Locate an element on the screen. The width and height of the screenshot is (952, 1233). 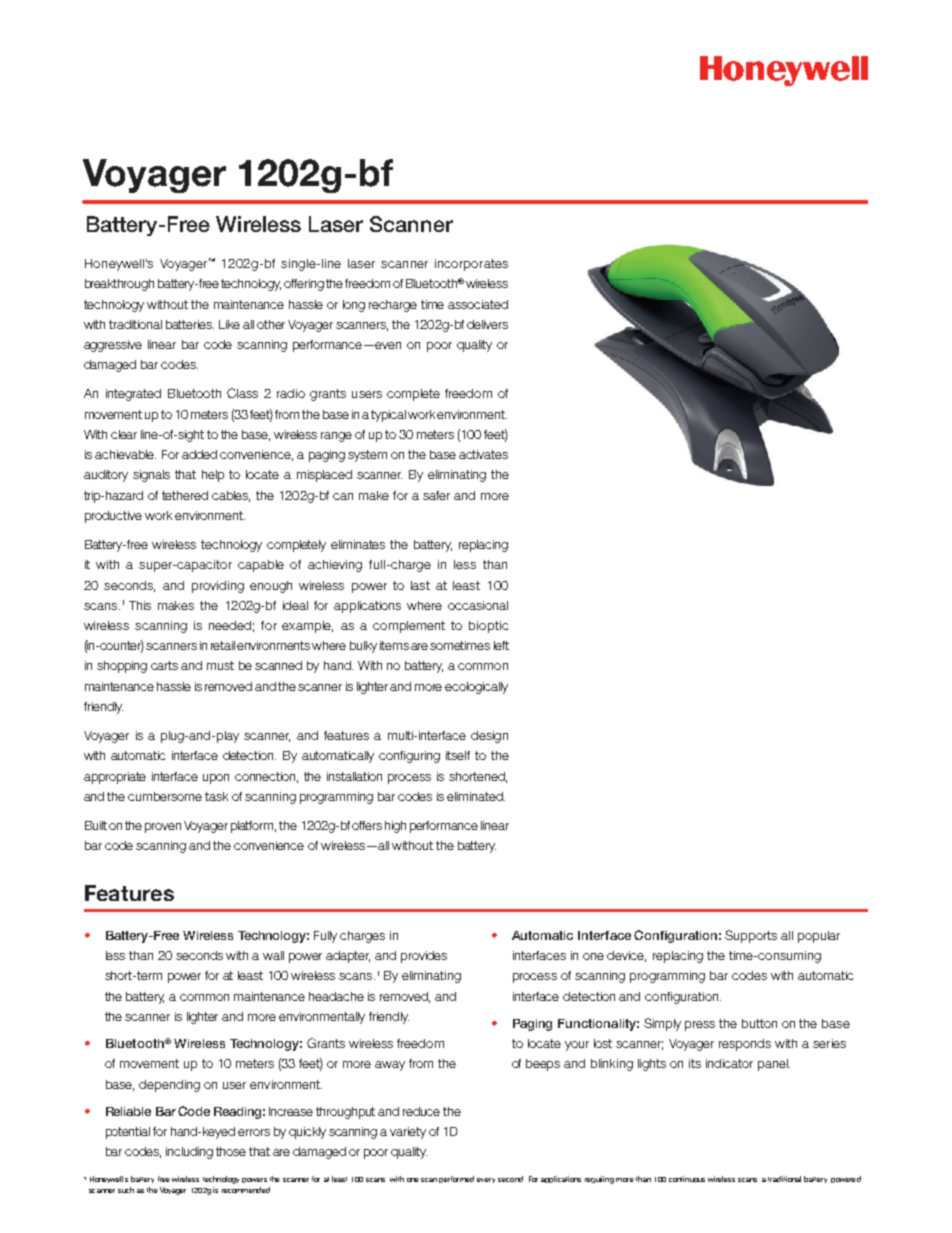
including is located at coordinates (189, 1153).
